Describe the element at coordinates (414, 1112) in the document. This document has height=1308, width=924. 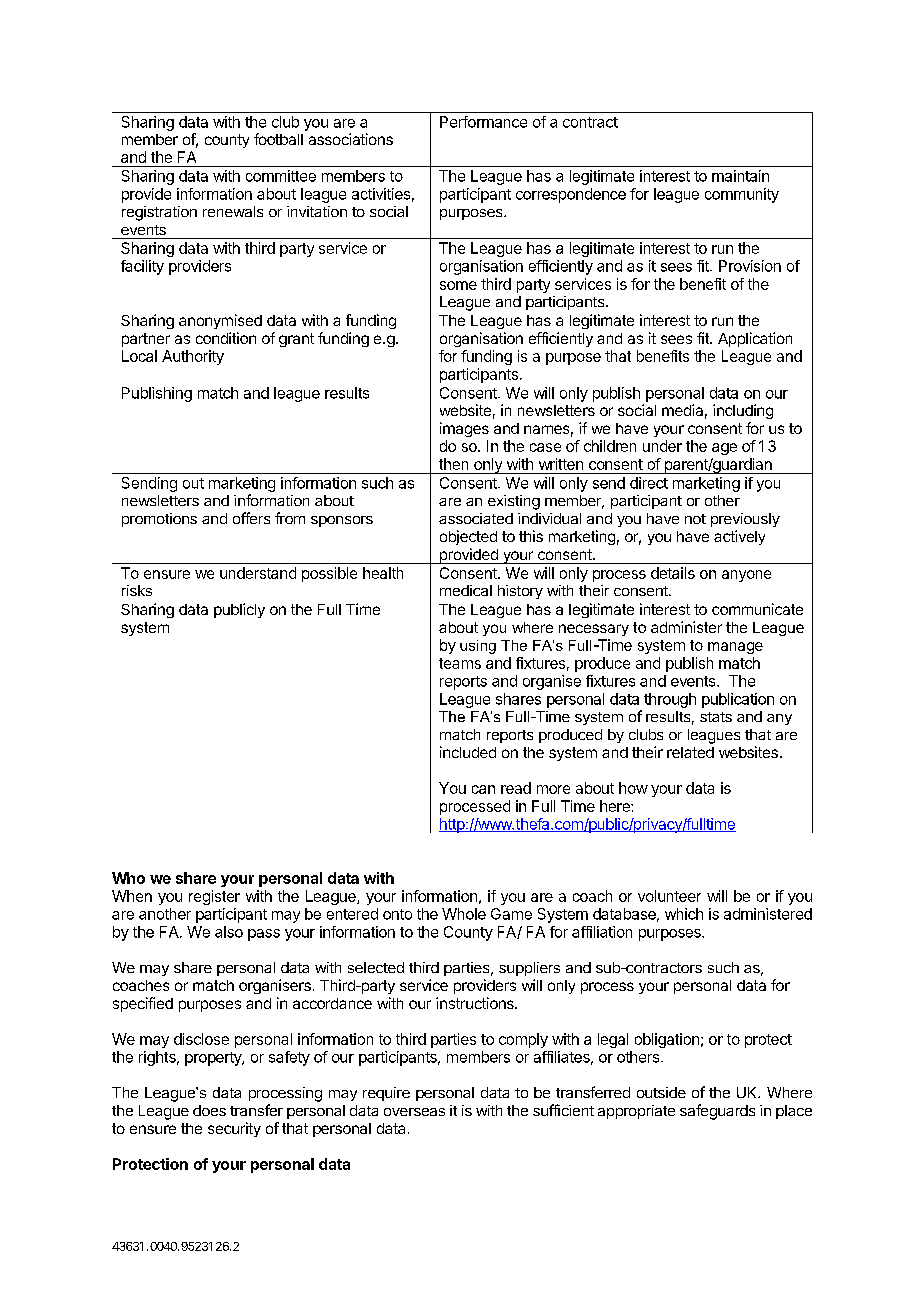
I see `overseas` at that location.
